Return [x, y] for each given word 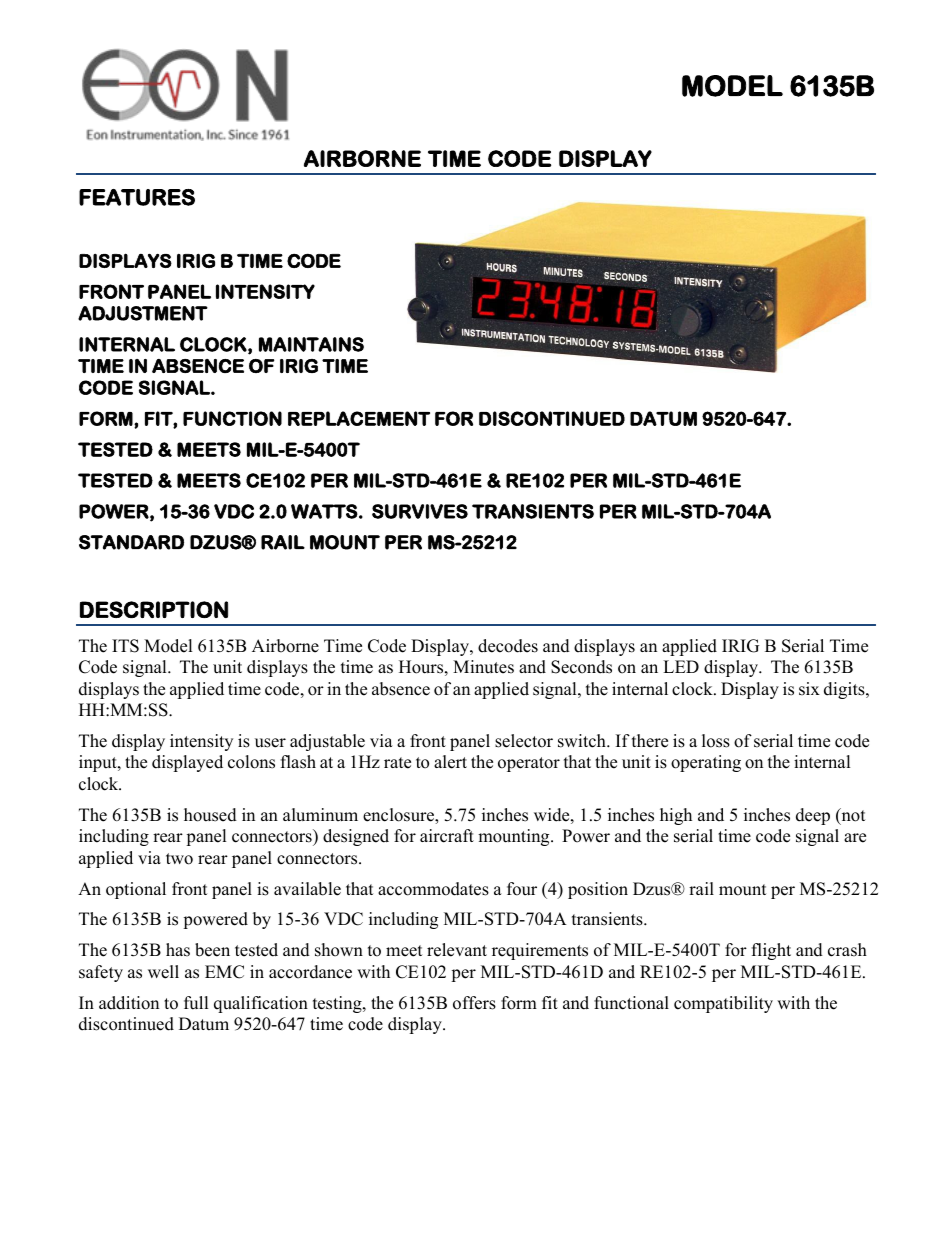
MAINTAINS [311, 344]
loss [716, 741]
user [270, 743]
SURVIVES [420, 511]
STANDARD [131, 542]
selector [524, 741]
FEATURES [137, 197]
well [163, 972]
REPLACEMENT [359, 418]
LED [681, 666]
